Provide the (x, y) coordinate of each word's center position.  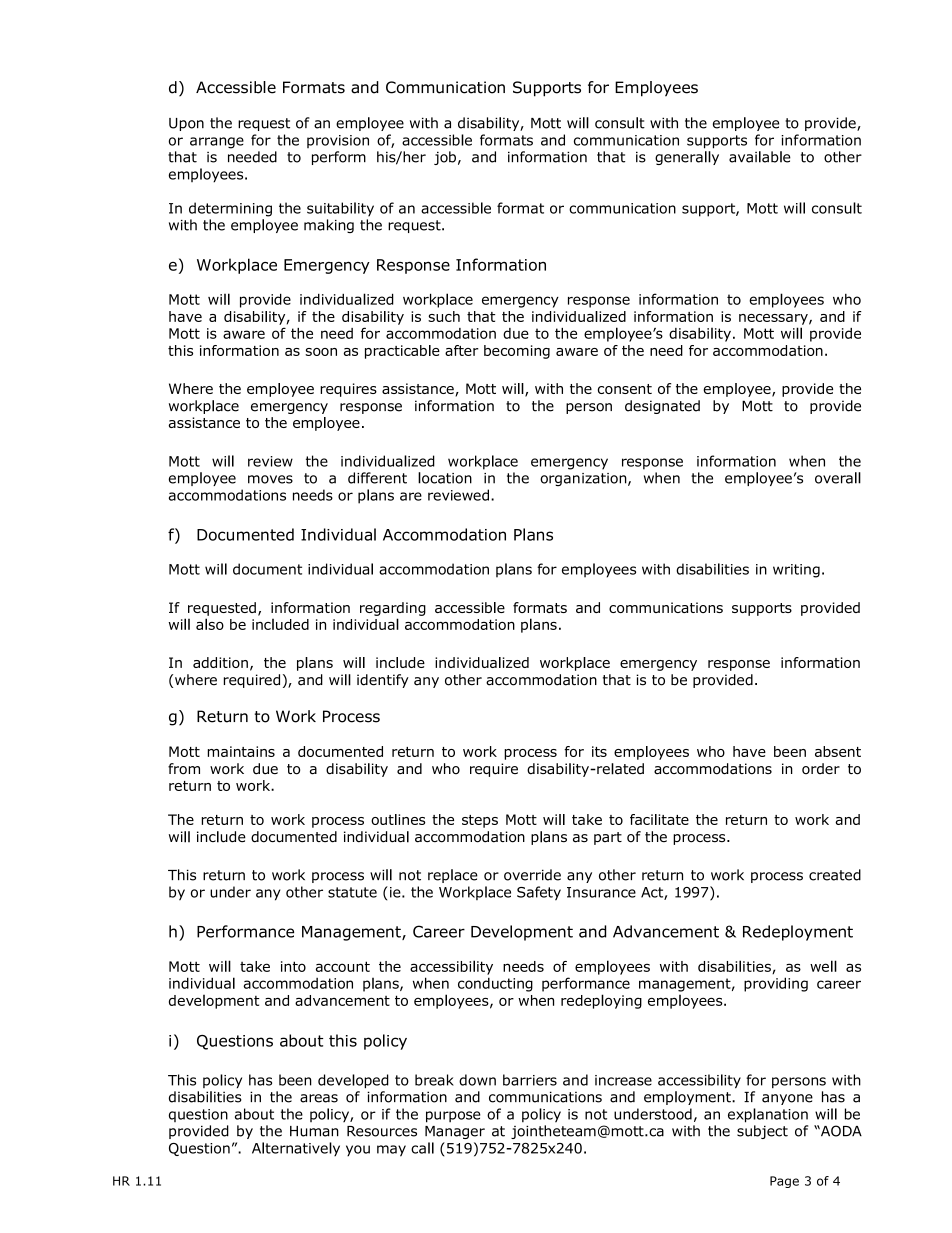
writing (796, 571)
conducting (495, 984)
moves (270, 479)
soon (321, 352)
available (760, 157)
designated (662, 407)
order (821, 769)
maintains (241, 751)
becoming (517, 352)
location (445, 478)
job (445, 158)
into (293, 966)
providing (776, 984)
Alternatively (296, 1149)
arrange (217, 143)
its (599, 751)
